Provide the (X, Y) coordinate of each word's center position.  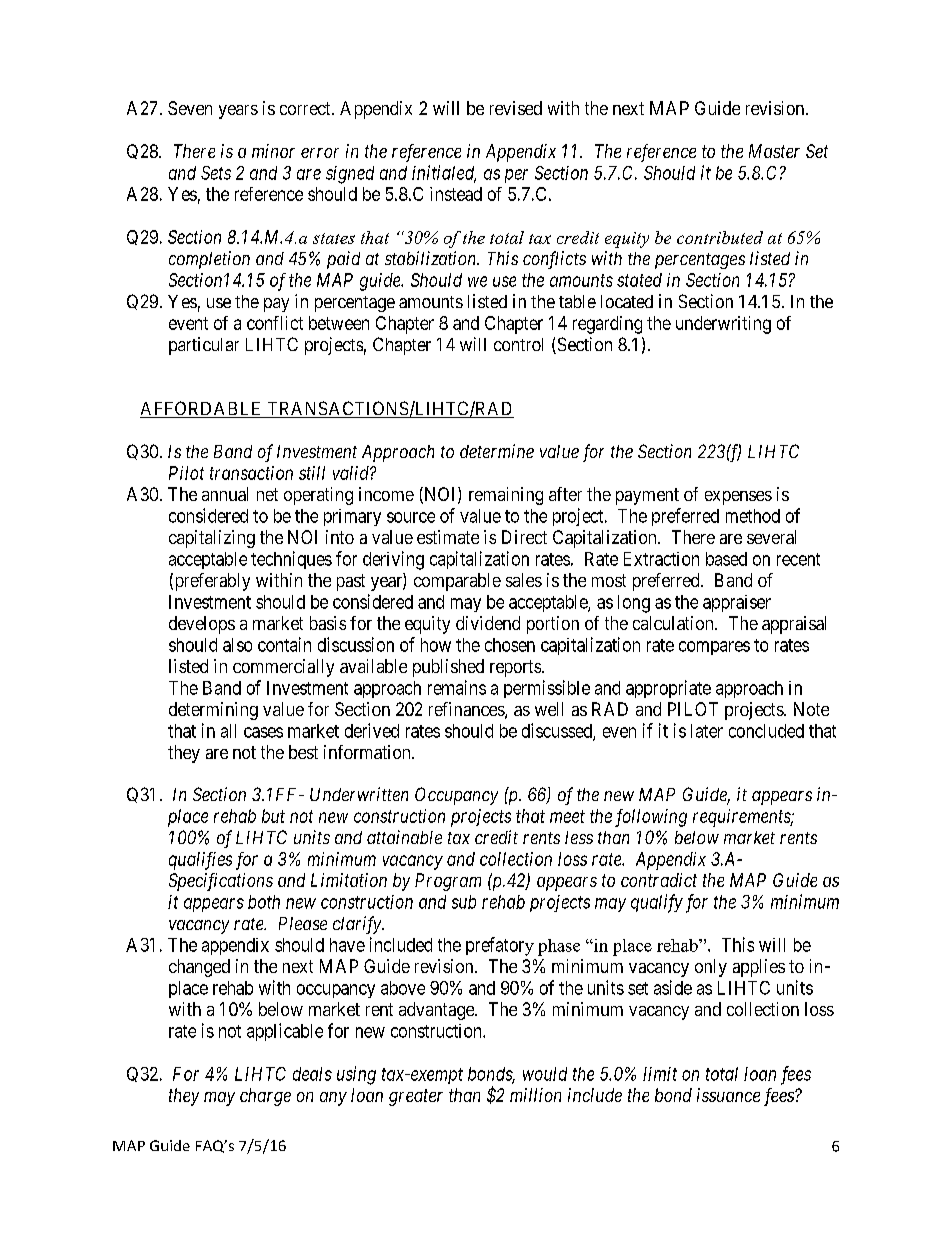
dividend (488, 623)
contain (284, 644)
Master (774, 151)
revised (516, 108)
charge (265, 1097)
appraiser (737, 603)
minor (273, 151)
